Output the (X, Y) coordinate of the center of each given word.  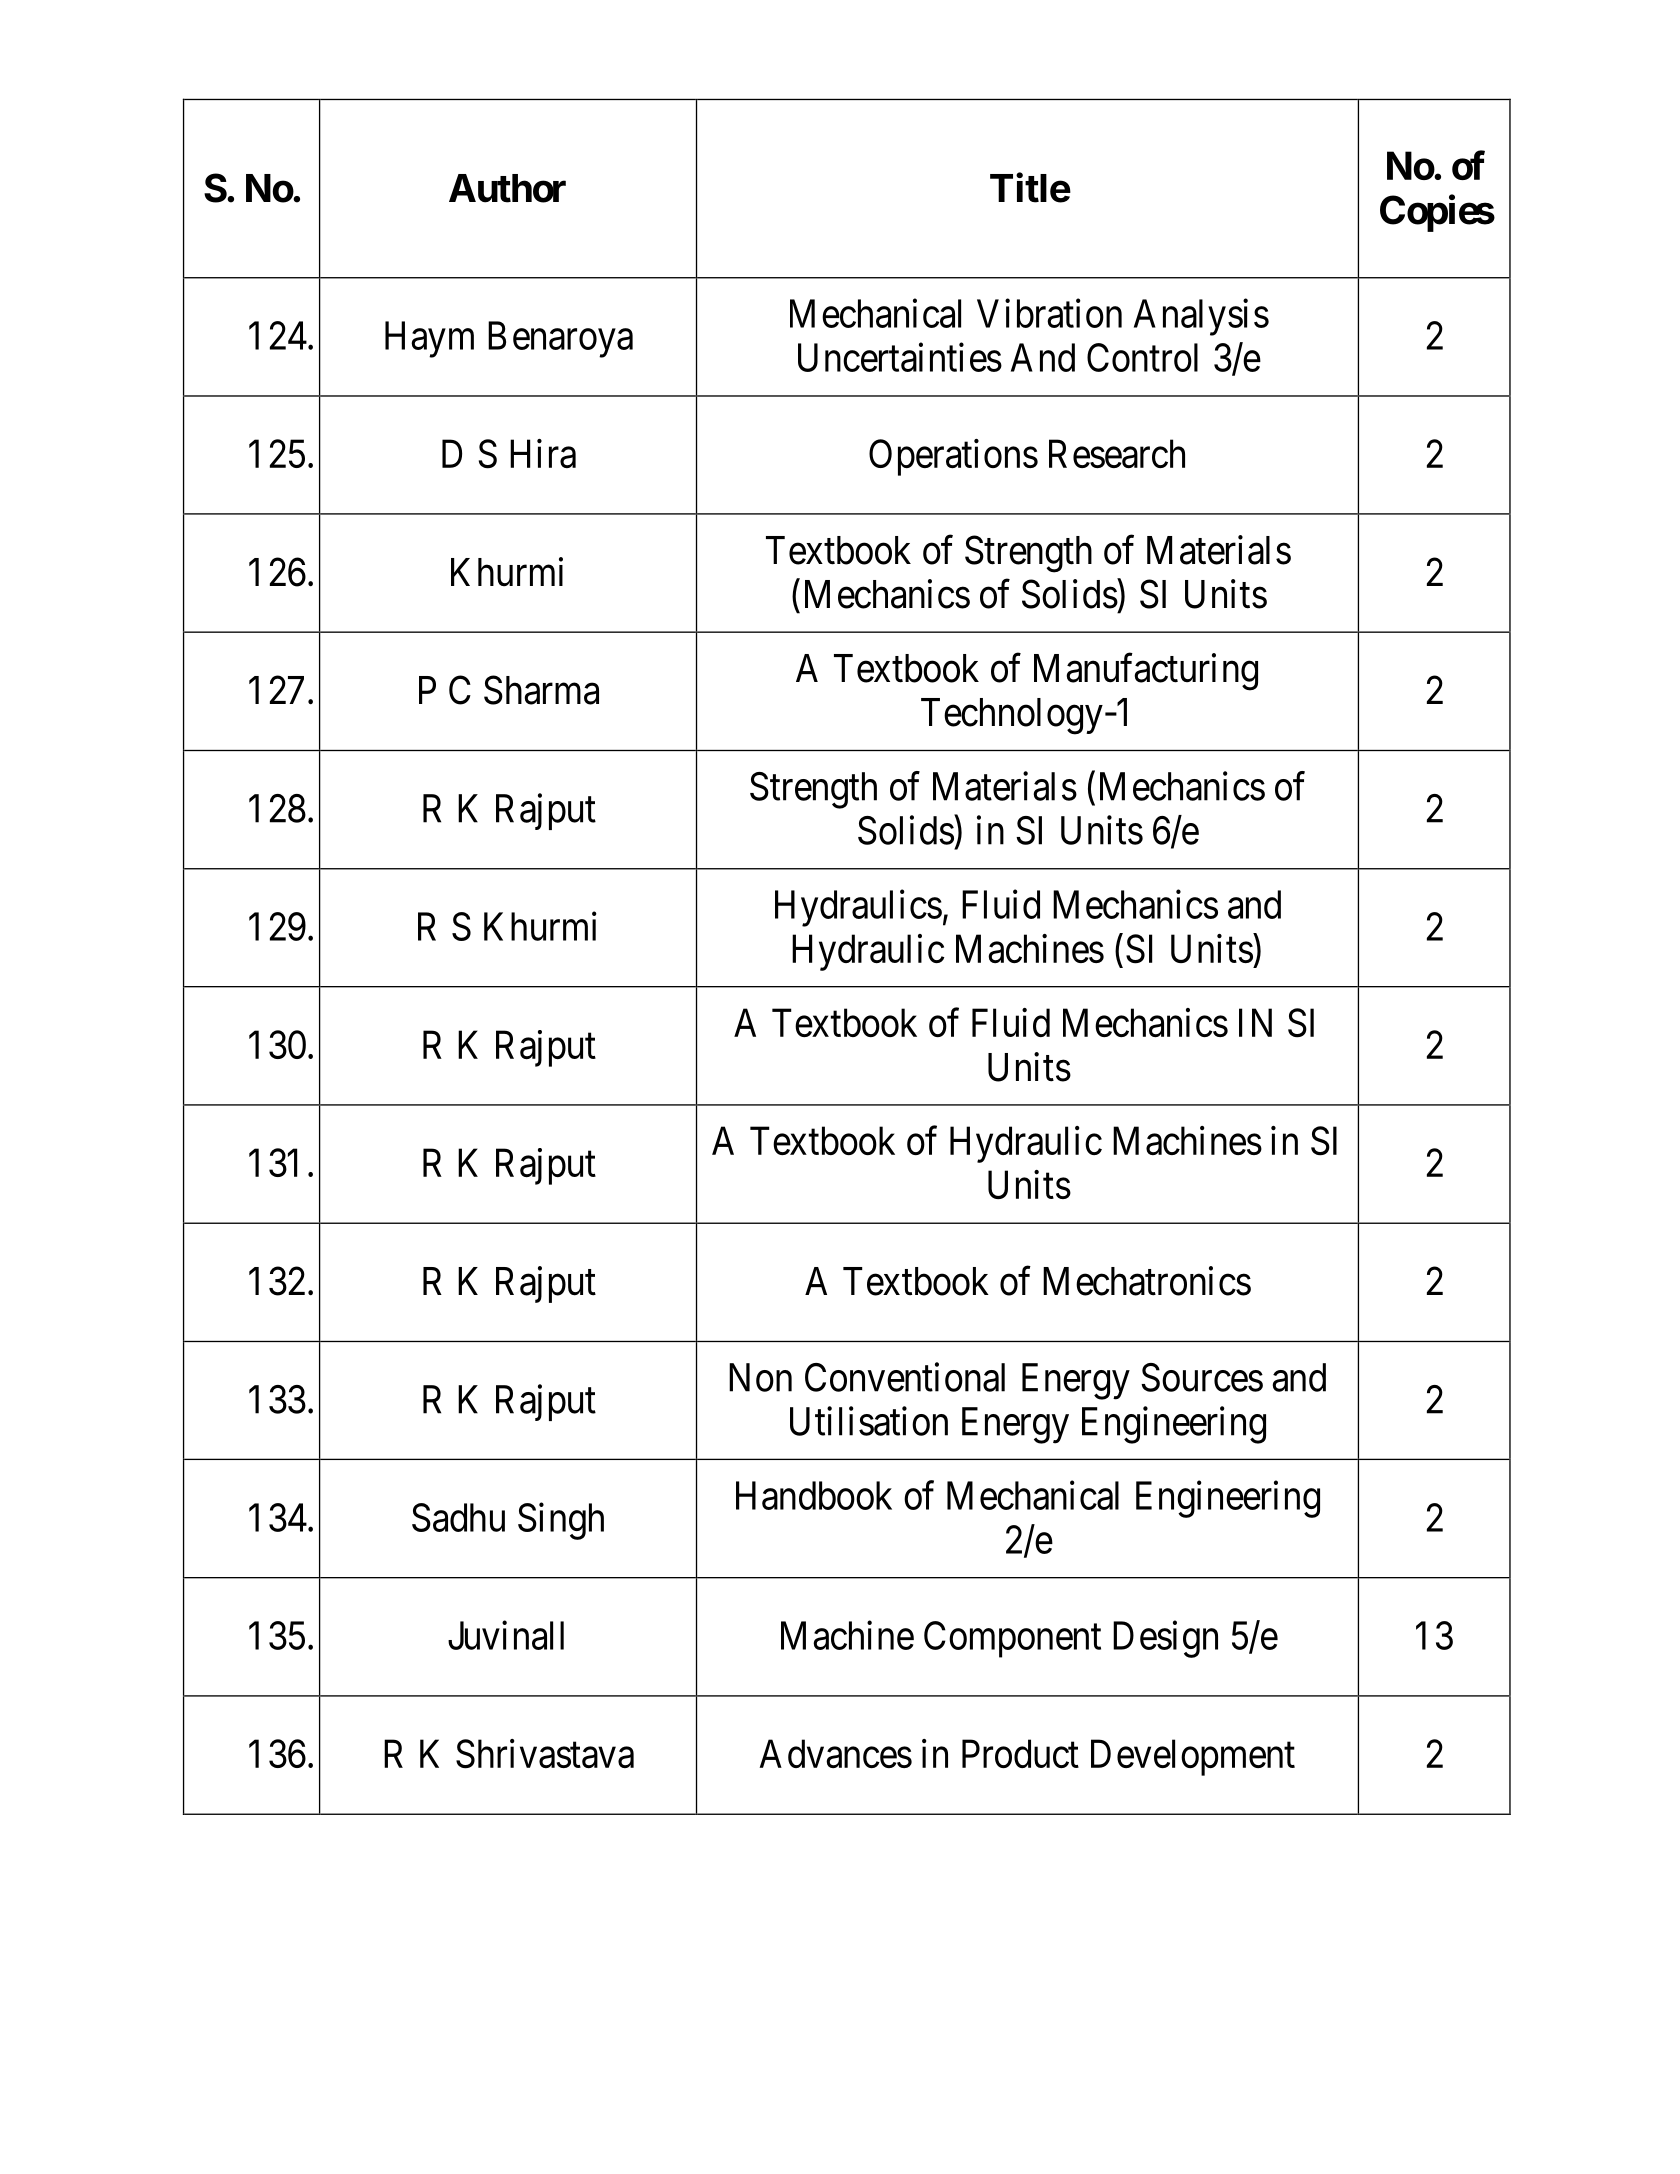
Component (1012, 1639)
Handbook (814, 1495)
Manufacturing (1146, 672)
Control (1142, 357)
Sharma (541, 690)
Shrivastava (545, 1754)
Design (1165, 1639)
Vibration (1049, 313)
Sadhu (458, 1517)
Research (1117, 453)
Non (760, 1377)
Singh (561, 1521)
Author (507, 188)
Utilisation (869, 1421)
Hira (543, 453)
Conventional (905, 1377)
